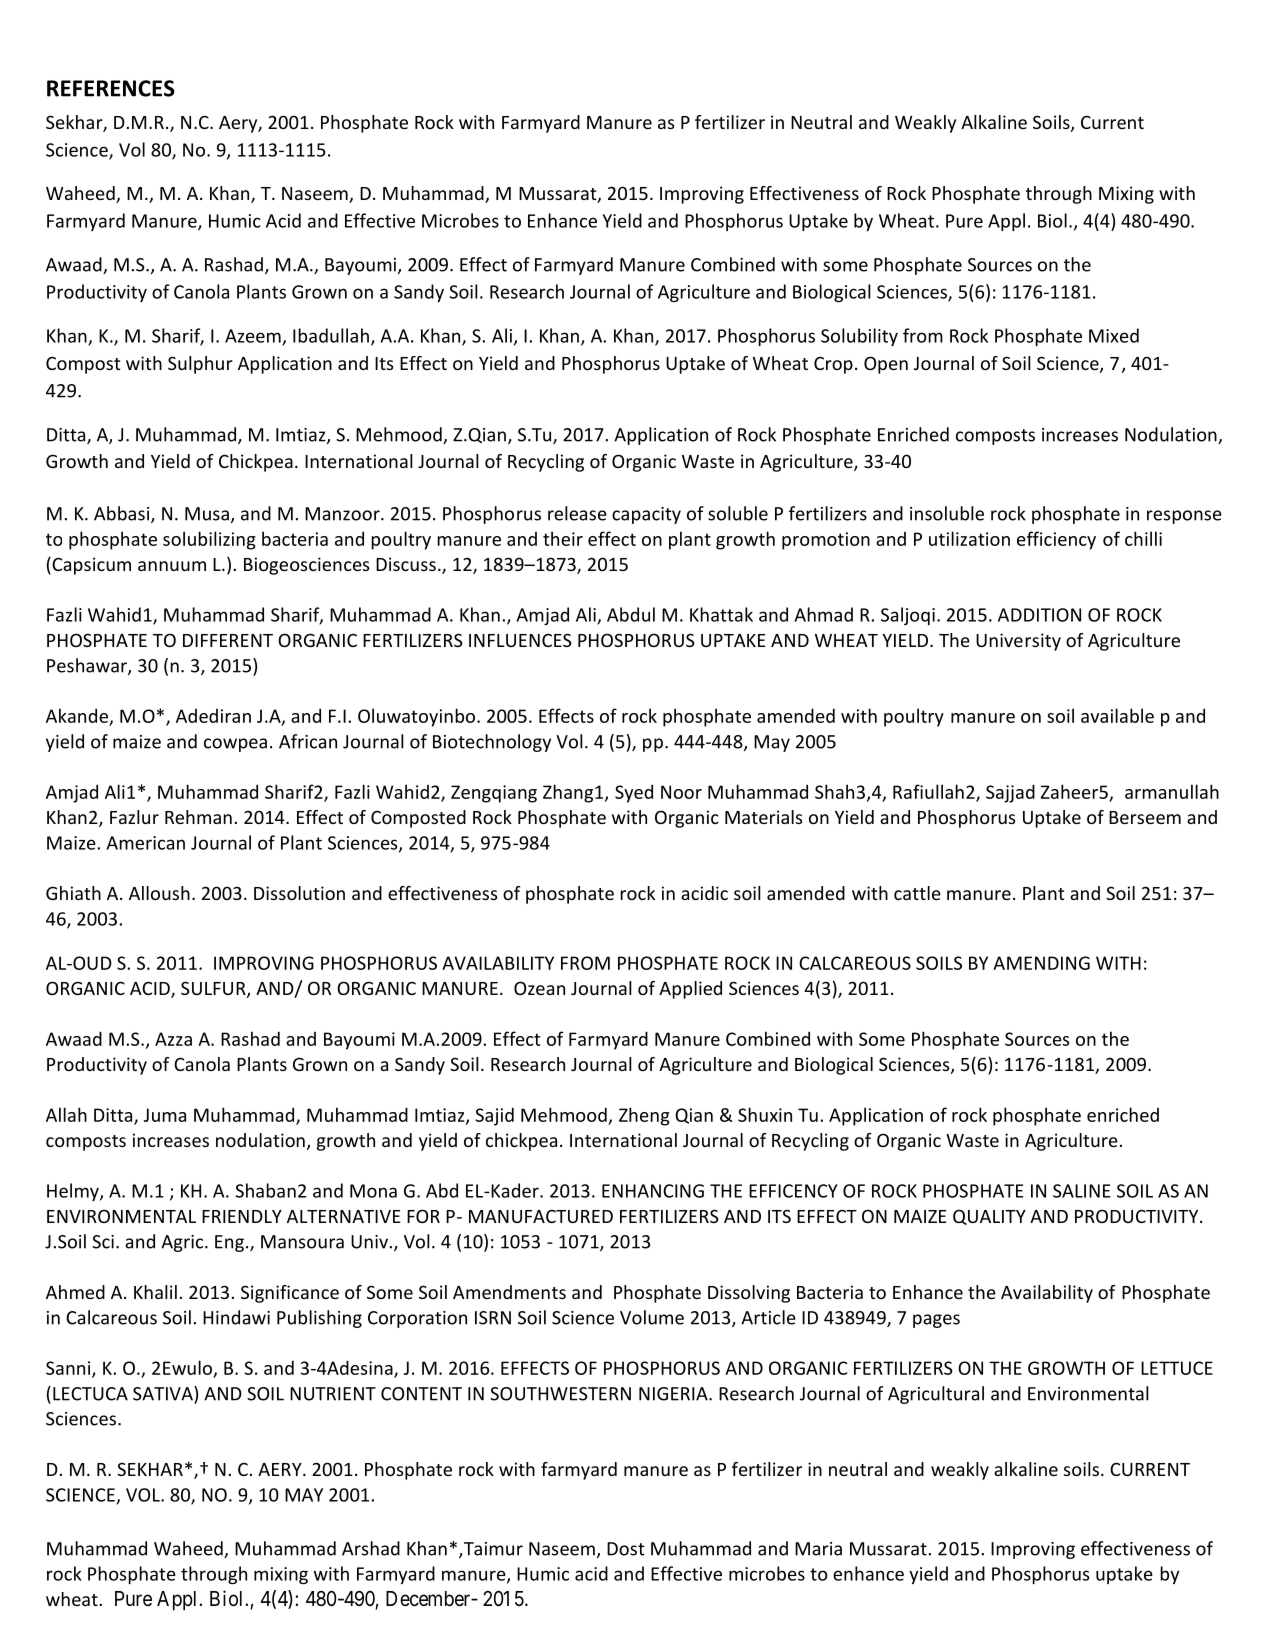 Image resolution: width=1269 pixels, height=1642 pixels. I want to click on Dost, so click(626, 1549).
